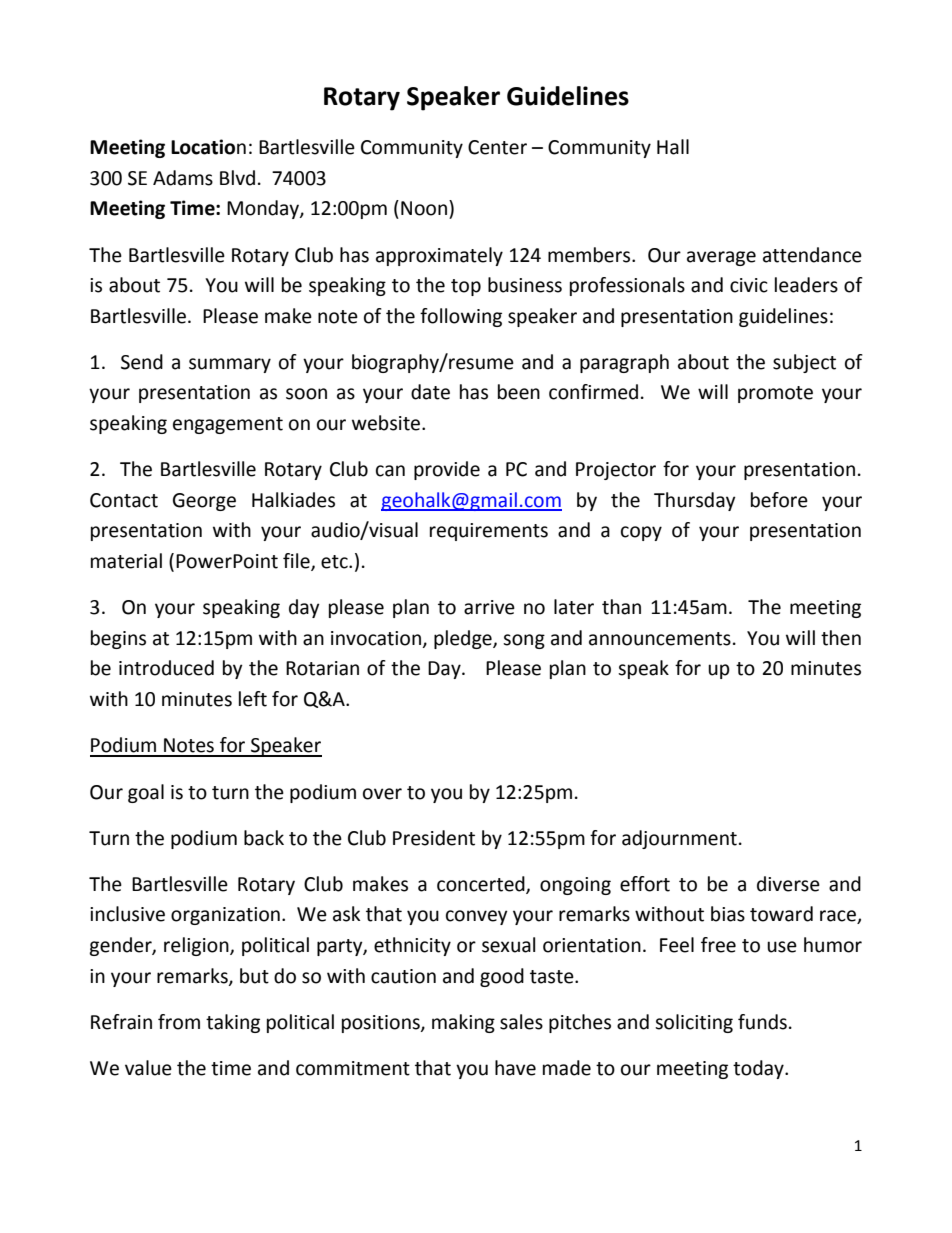 This image has width=952, height=1233. I want to click on then, so click(841, 638).
